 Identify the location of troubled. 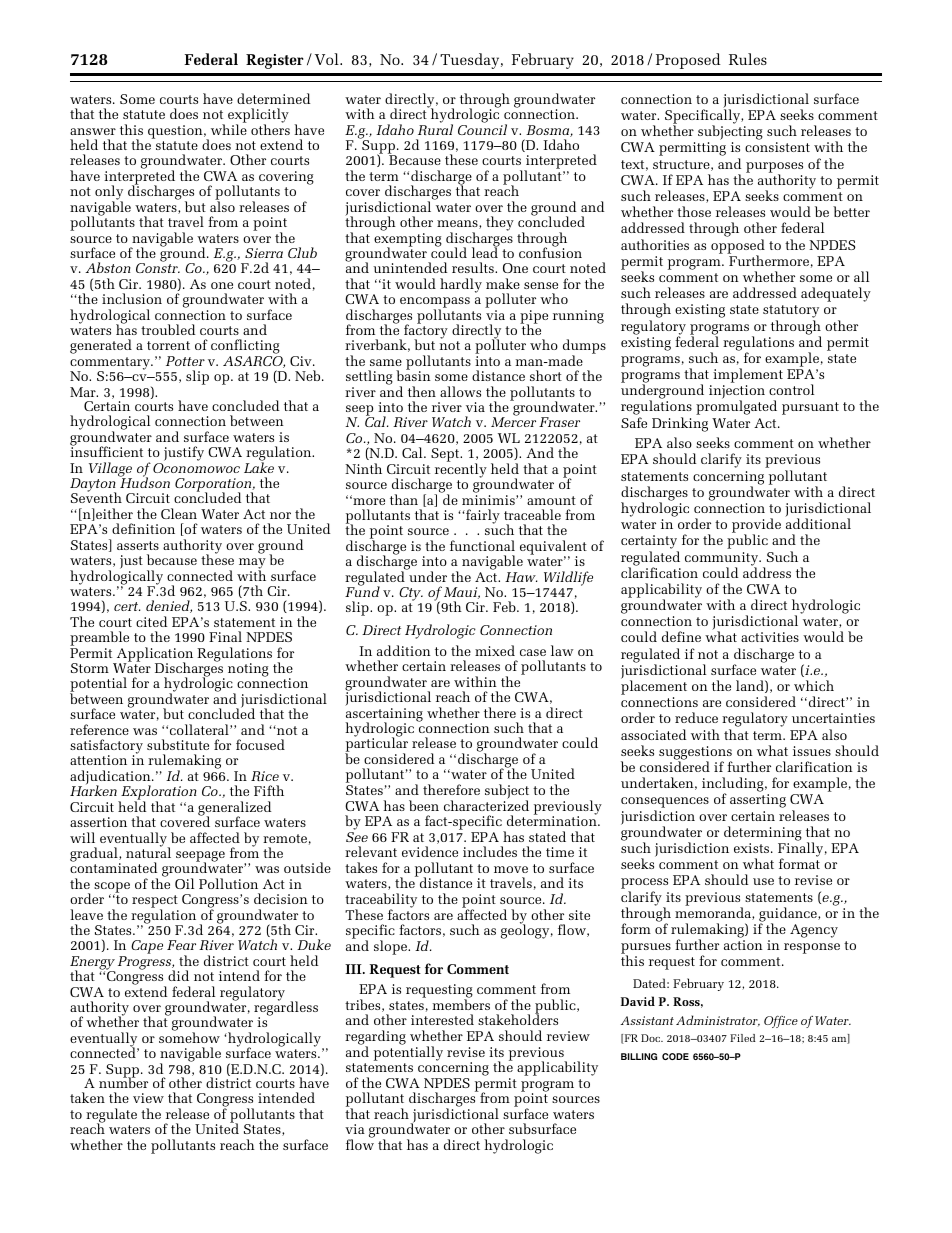
(168, 329).
